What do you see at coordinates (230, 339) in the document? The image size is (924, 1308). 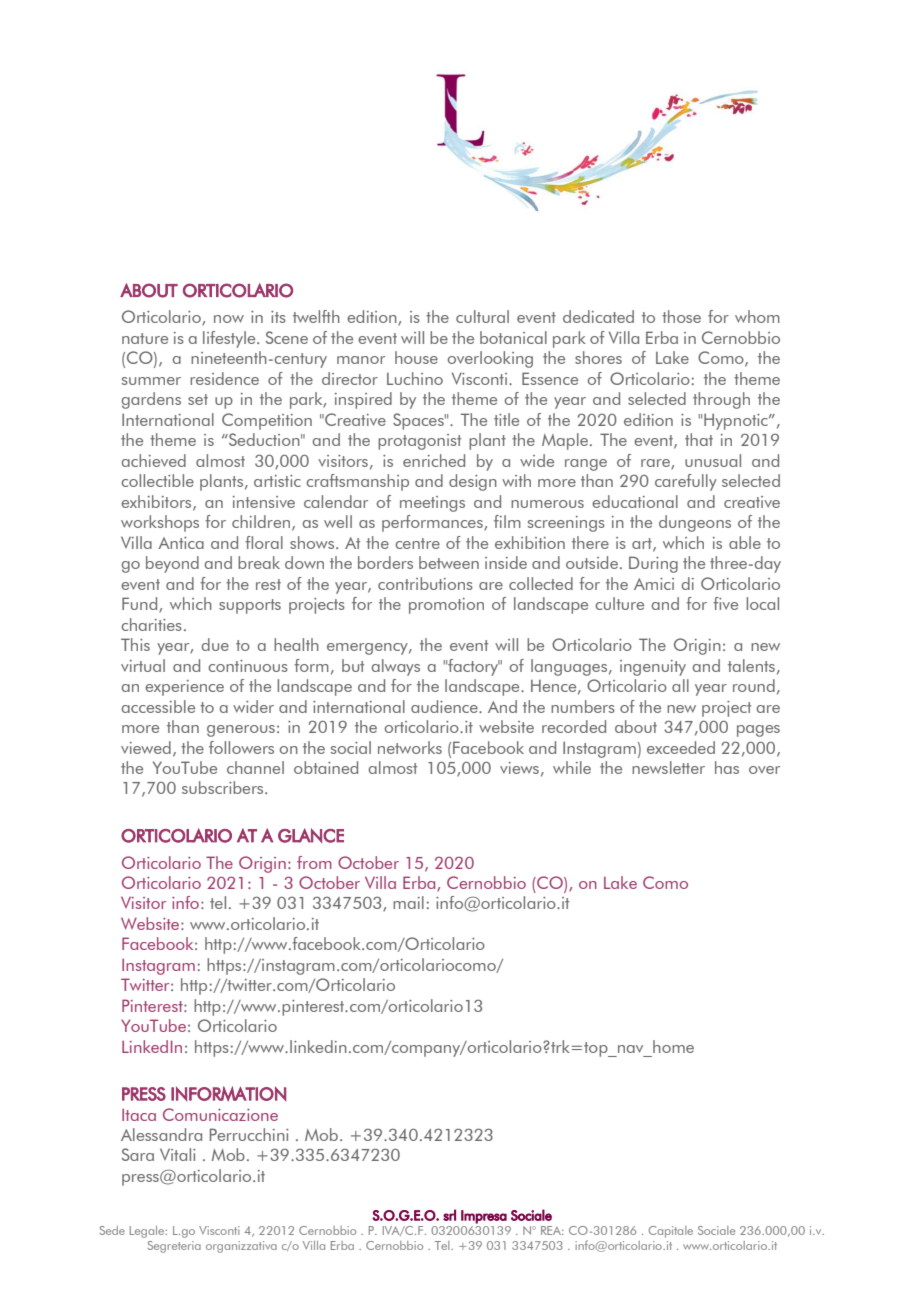 I see `lifestyle` at bounding box center [230, 339].
